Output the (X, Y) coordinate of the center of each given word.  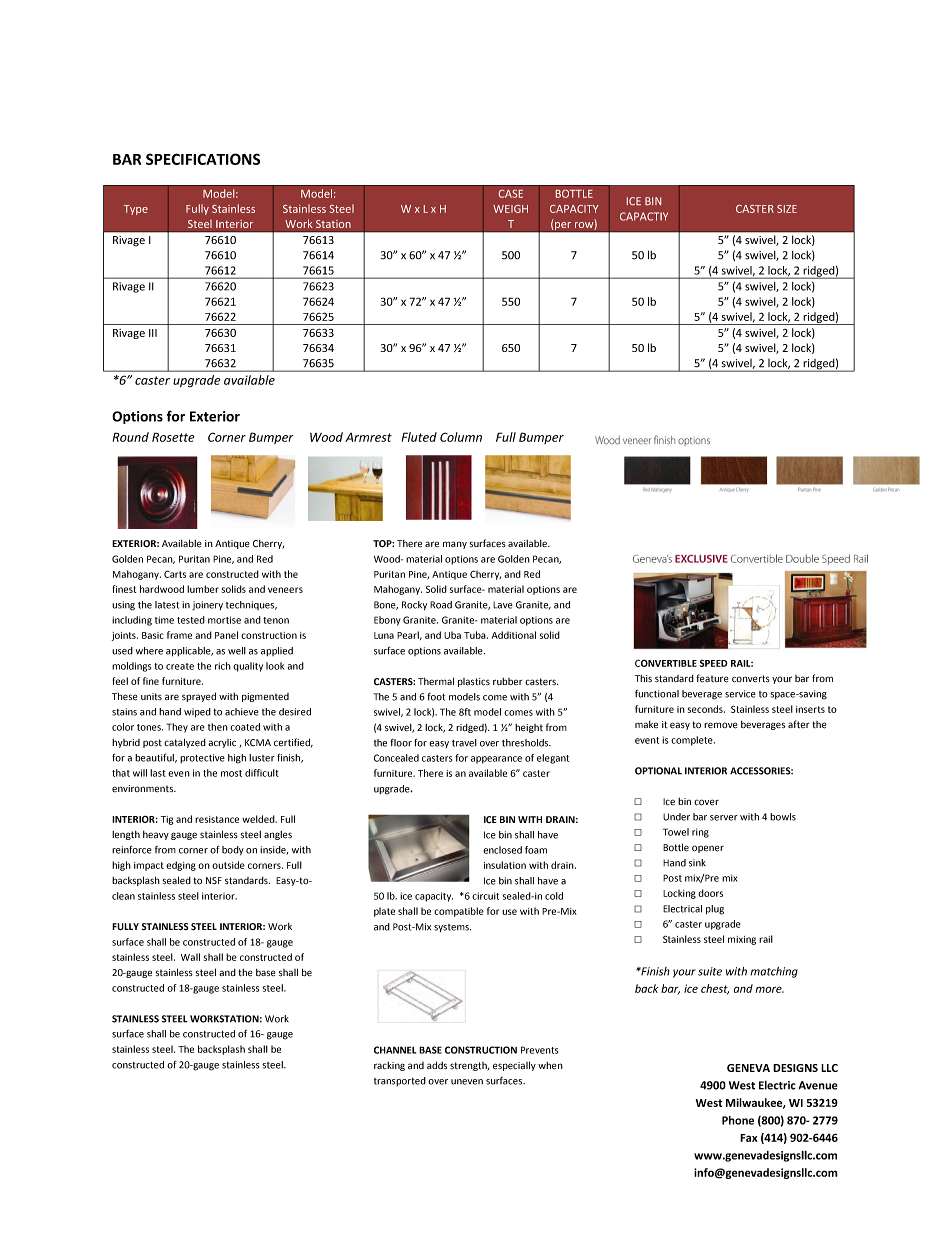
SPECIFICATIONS (203, 159)
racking (389, 1066)
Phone (738, 1120)
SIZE (787, 209)
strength (469, 1066)
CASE (511, 194)
